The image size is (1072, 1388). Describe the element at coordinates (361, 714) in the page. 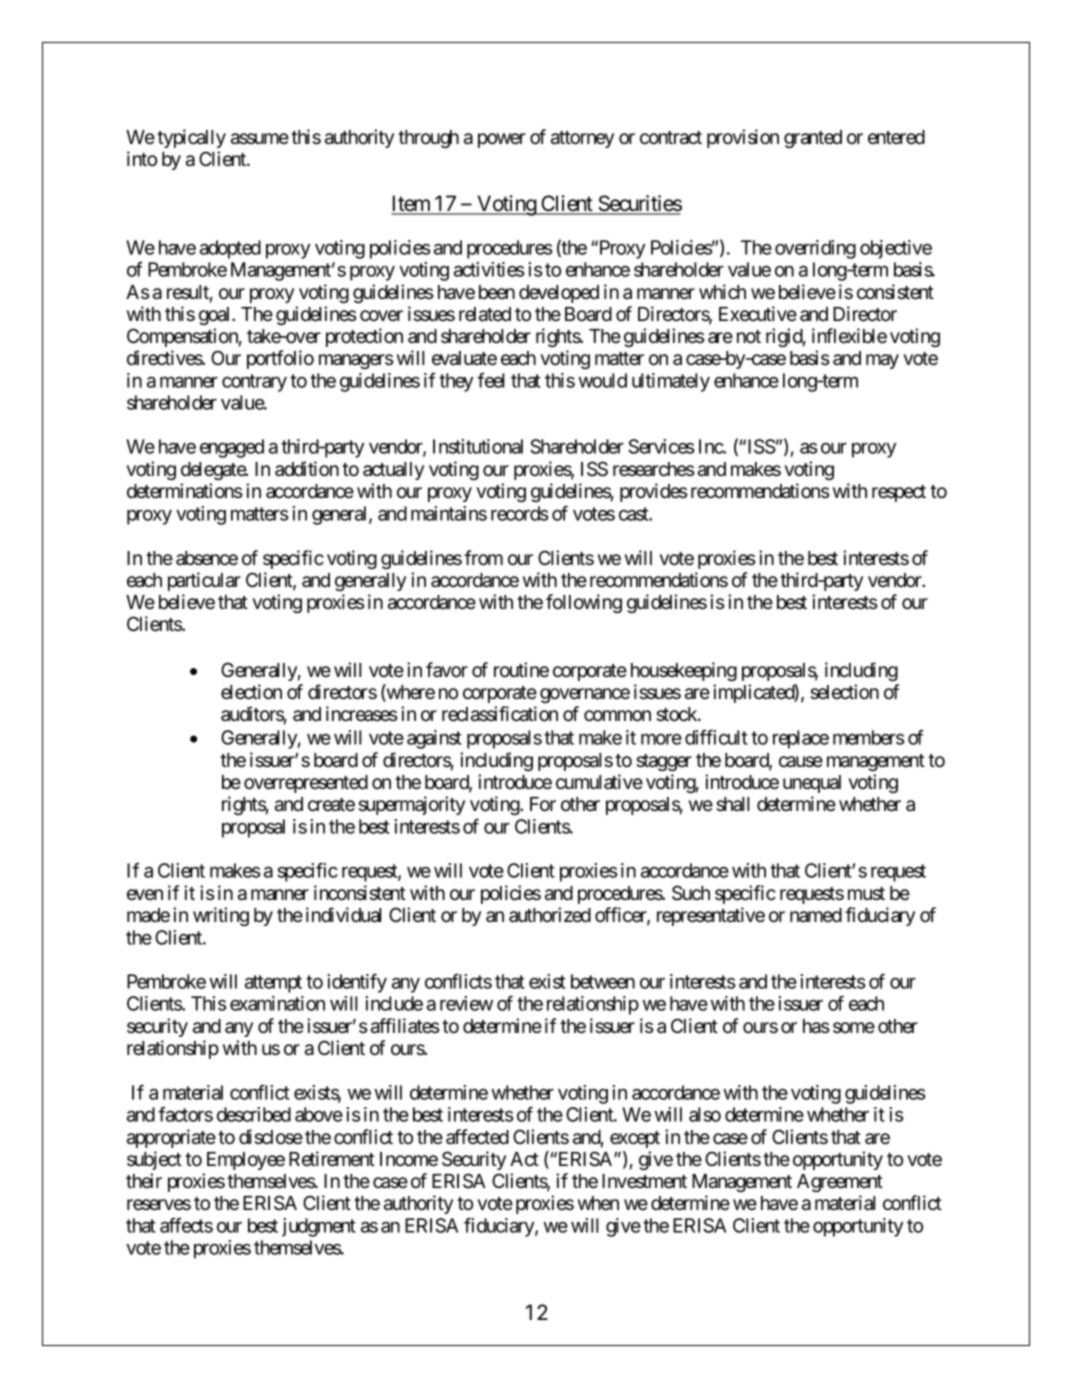

I see `increases` at that location.
